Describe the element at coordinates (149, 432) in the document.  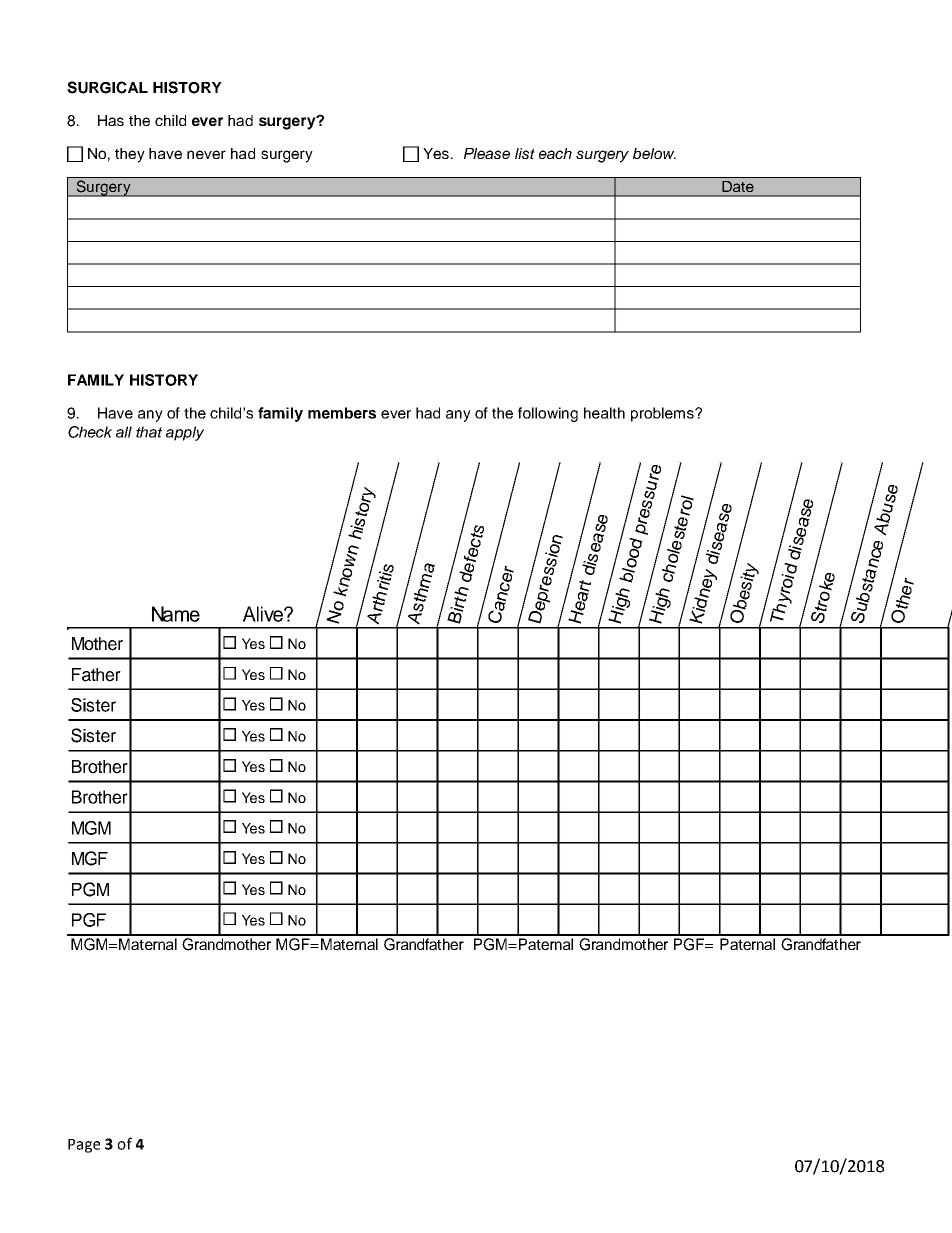
I see `that` at that location.
